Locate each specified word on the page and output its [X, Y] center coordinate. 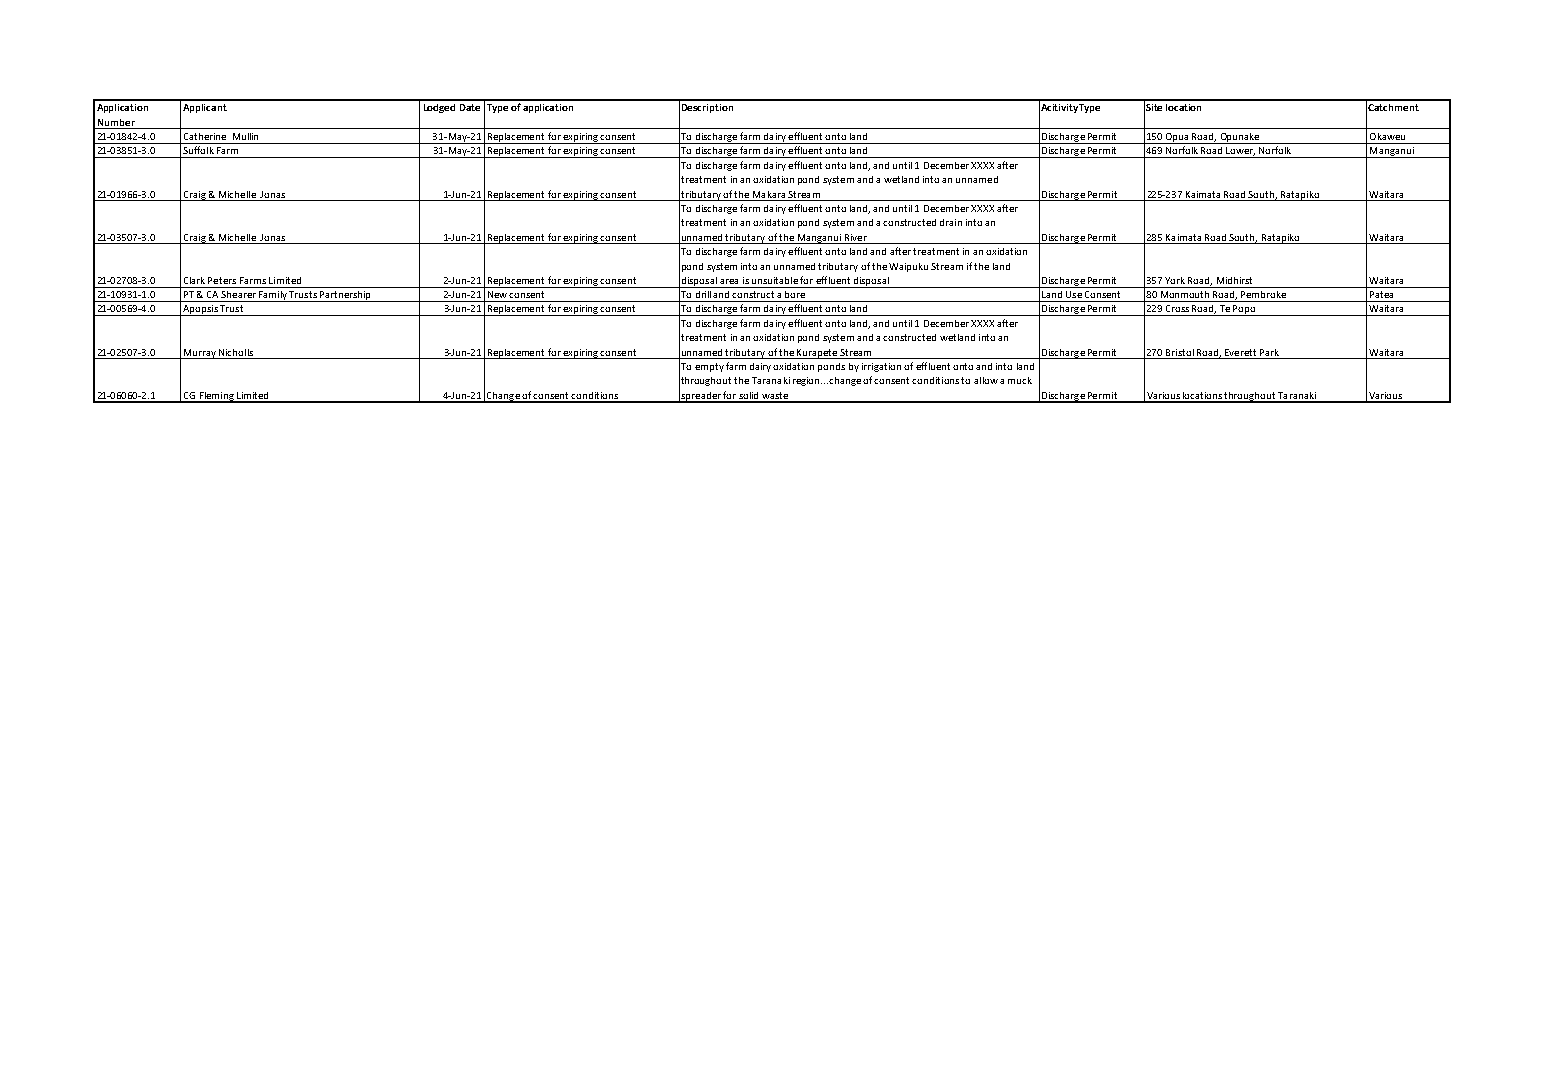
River [856, 237]
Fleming [216, 397]
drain [951, 222]
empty [709, 367]
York [1175, 280]
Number [116, 122]
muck [1020, 380]
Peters [222, 280]
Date [470, 107]
